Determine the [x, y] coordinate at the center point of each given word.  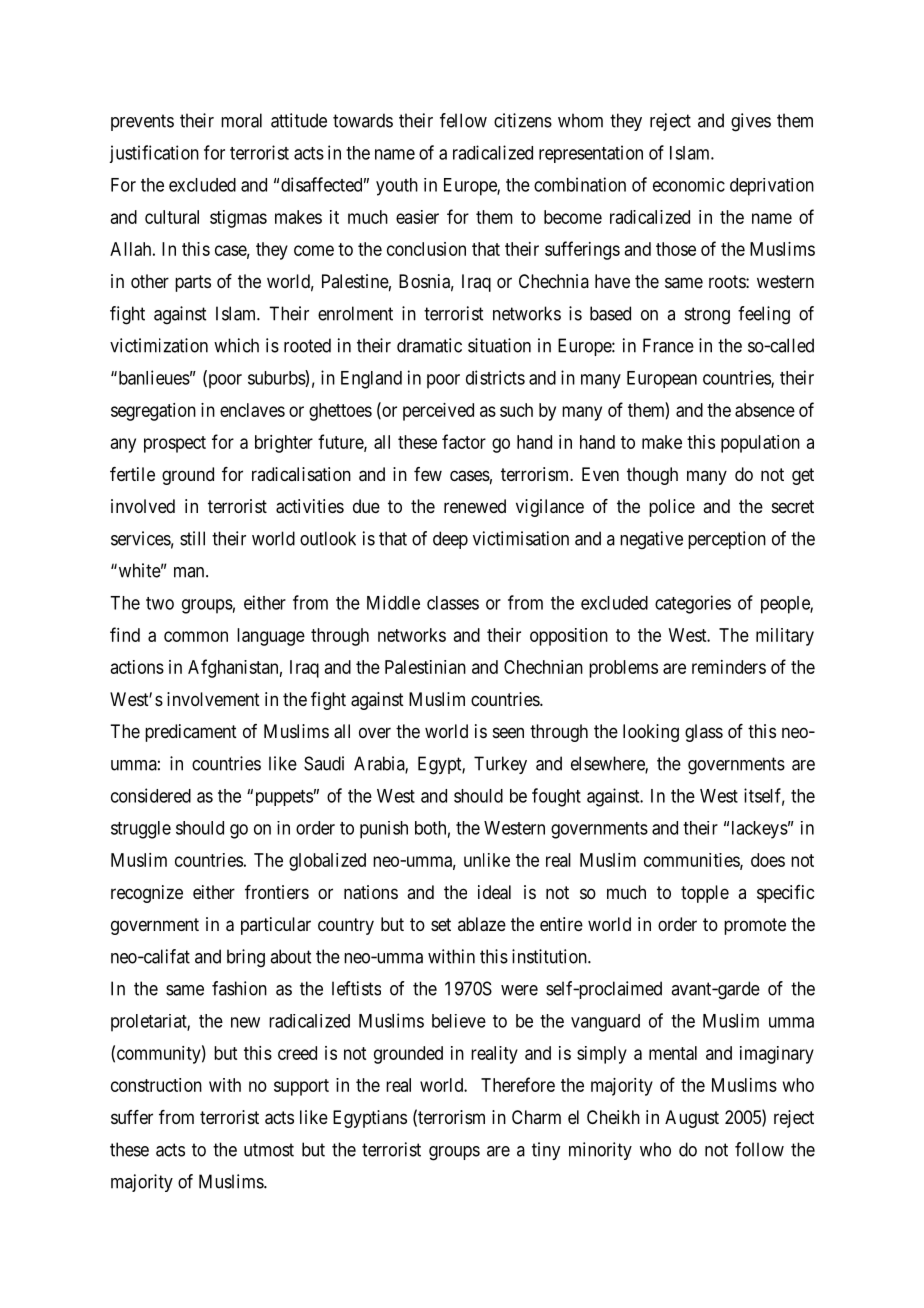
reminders [729, 667]
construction [156, 1085]
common [196, 636]
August [692, 1119]
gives [751, 122]
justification [154, 154]
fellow [463, 120]
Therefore [518, 1084]
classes [453, 603]
